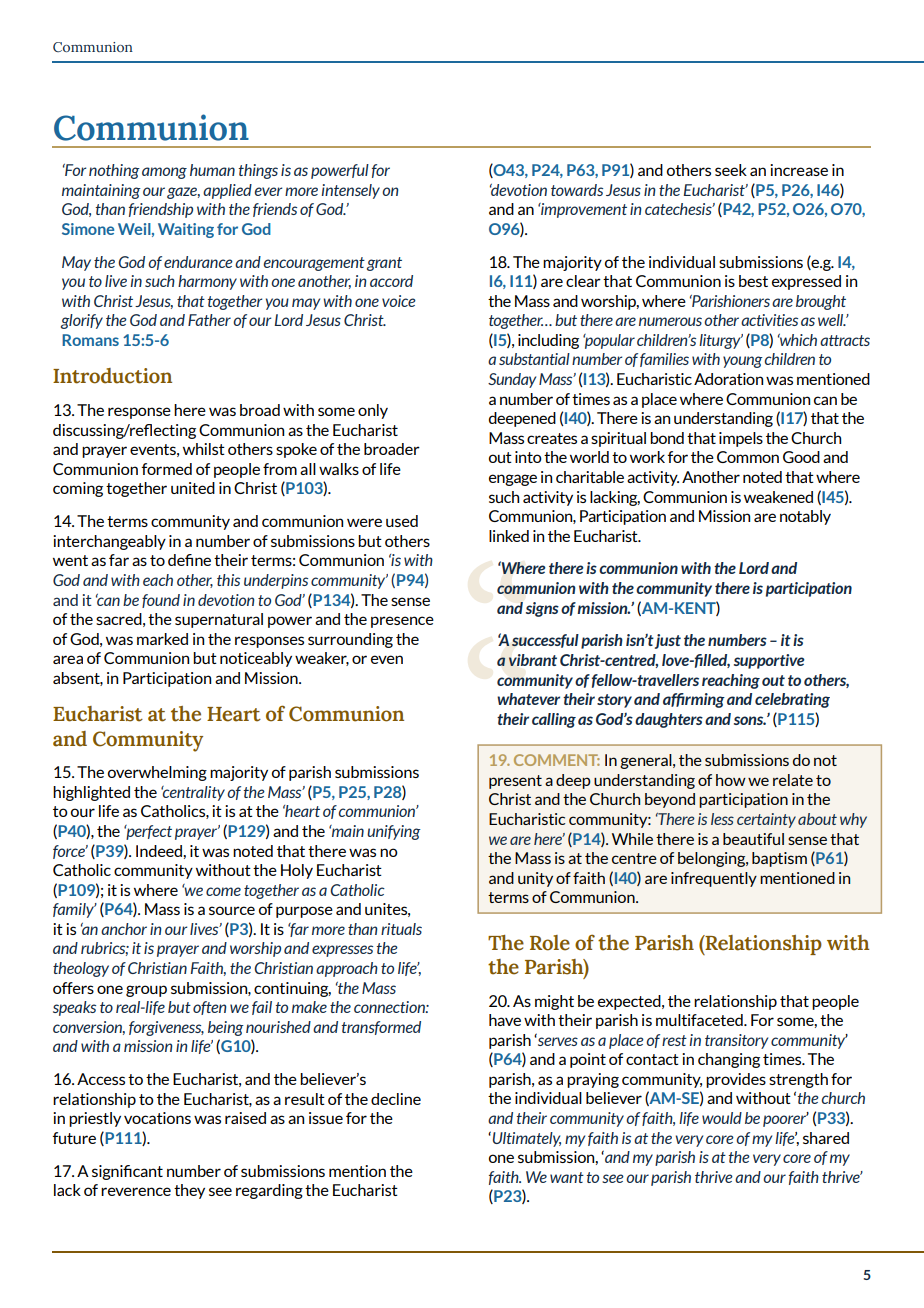  What do you see at coordinates (164, 173) in the screenshot?
I see `among` at bounding box center [164, 173].
